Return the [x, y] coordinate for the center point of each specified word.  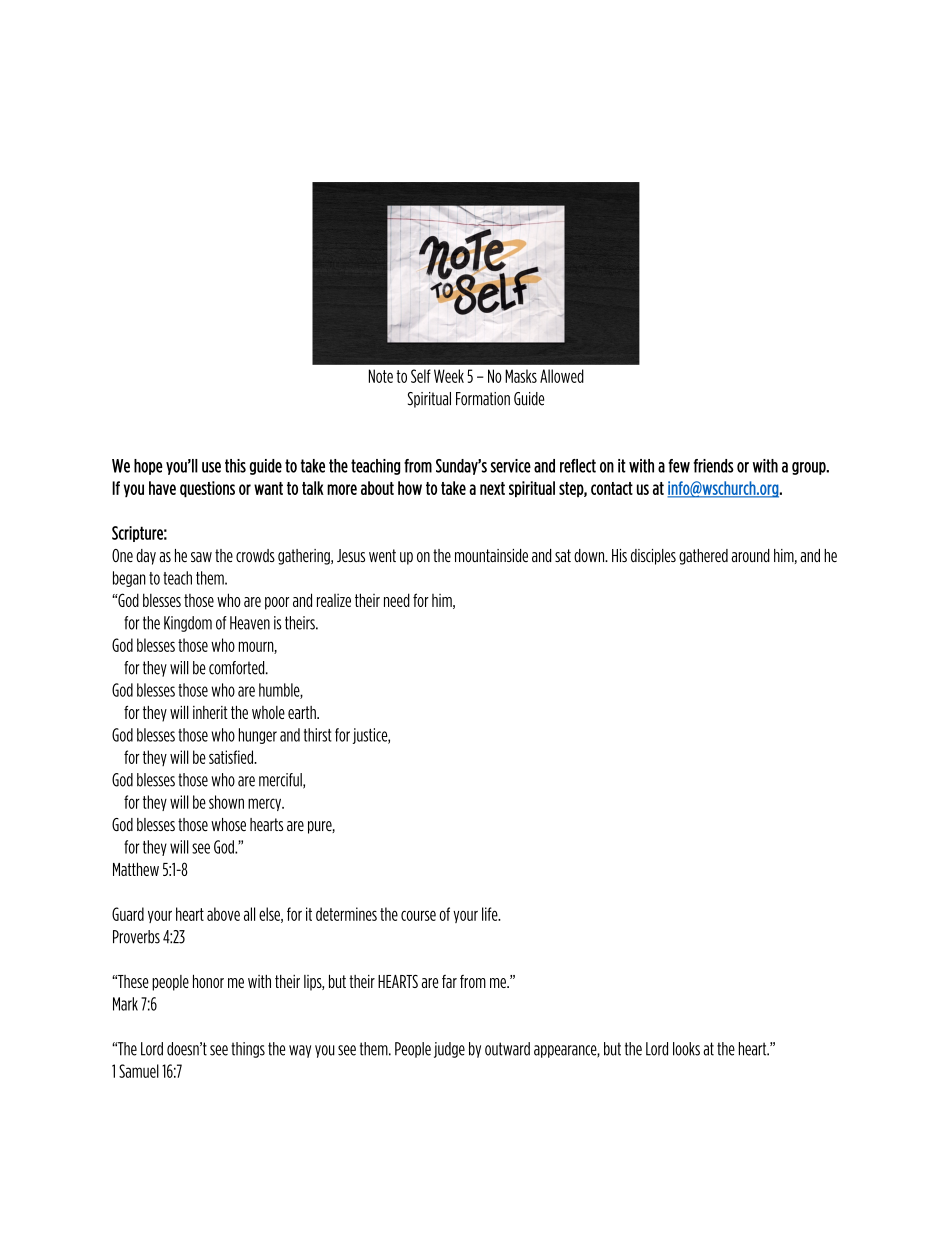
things [248, 1050]
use [211, 467]
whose [228, 825]
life [491, 914]
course [418, 915]
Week [449, 376]
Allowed [562, 376]
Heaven [250, 623]
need [397, 600]
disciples [653, 557]
